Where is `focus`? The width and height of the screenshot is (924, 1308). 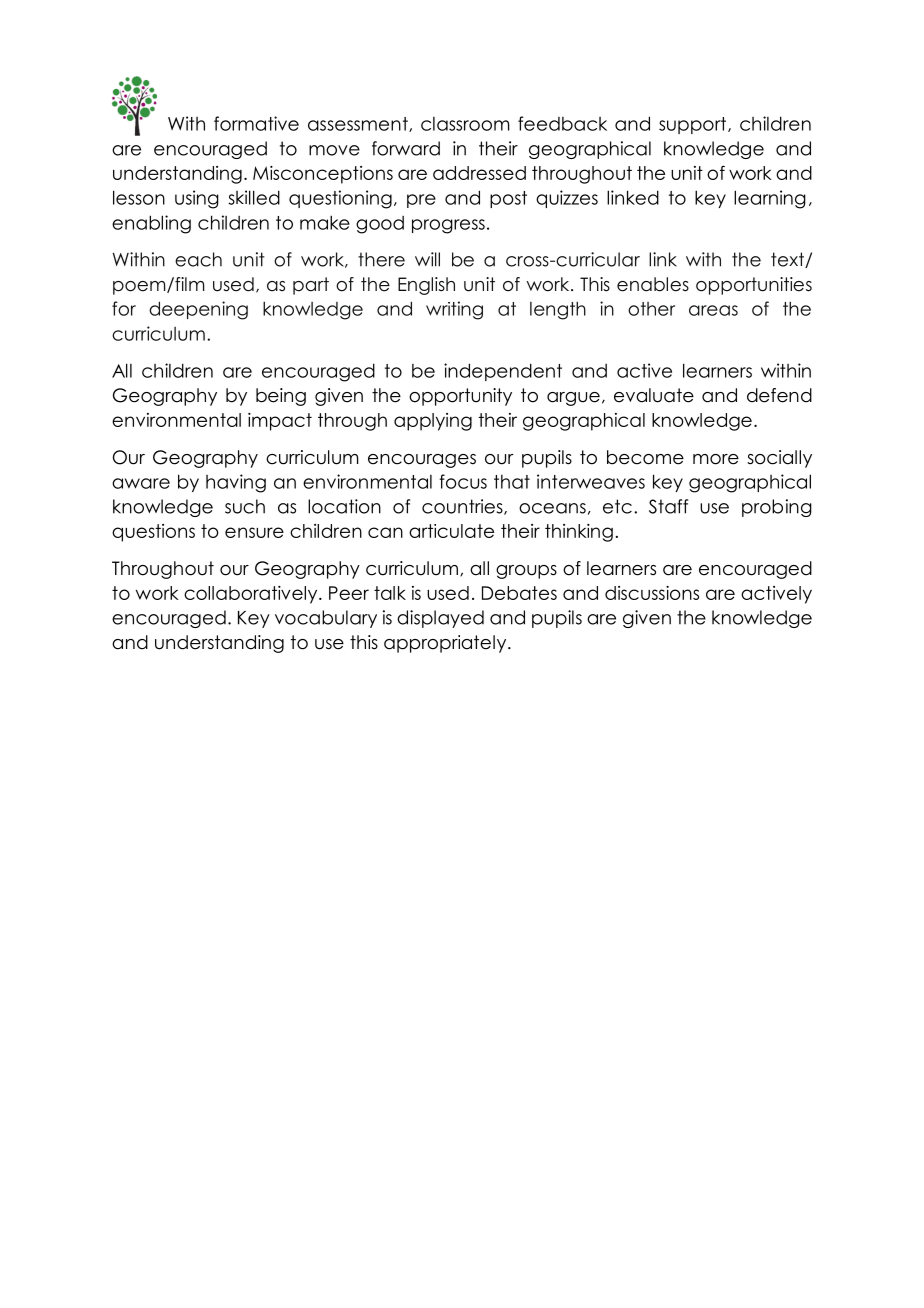
focus is located at coordinates (463, 481).
